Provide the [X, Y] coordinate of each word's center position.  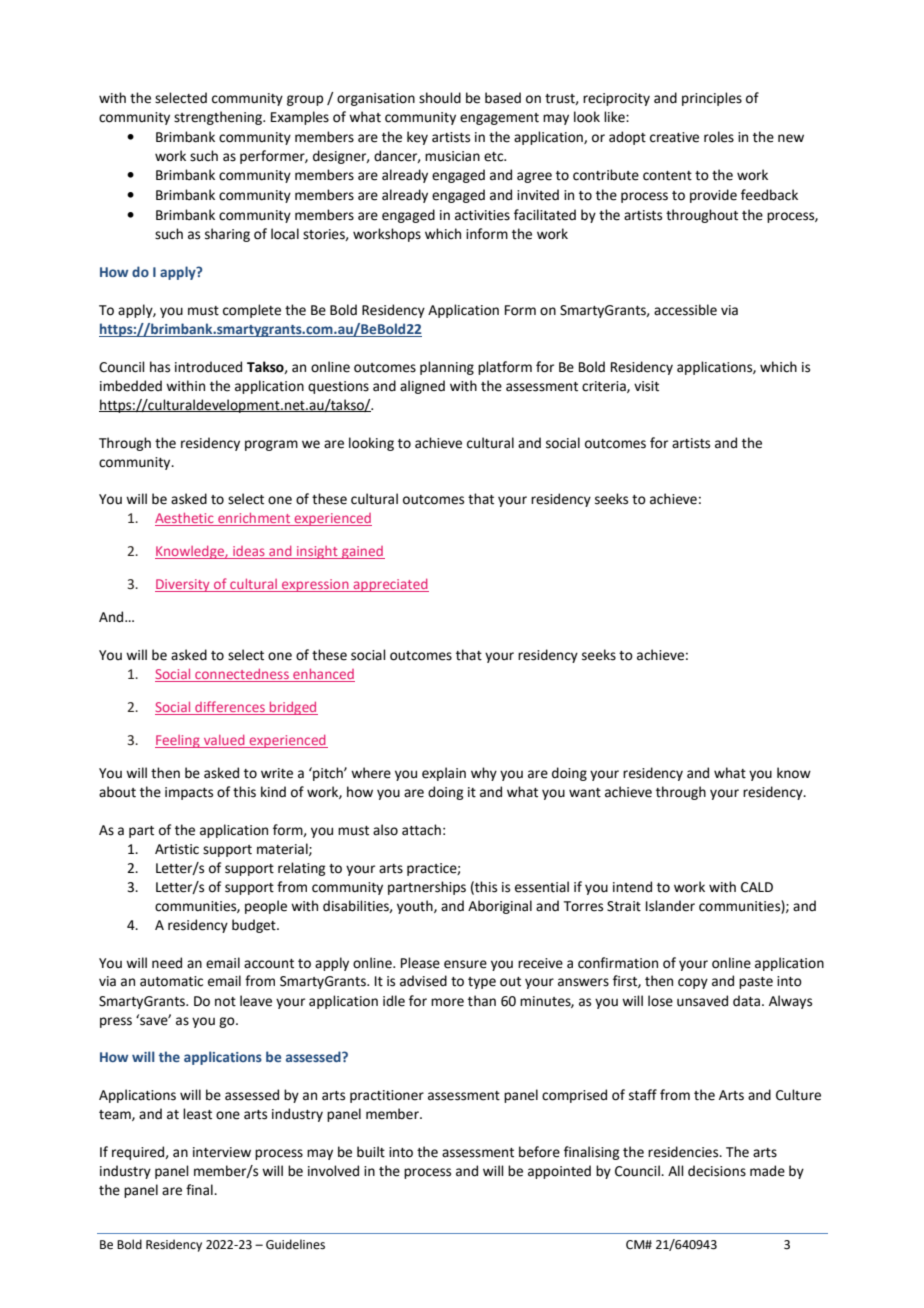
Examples [300, 118]
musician [452, 156]
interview [222, 1152]
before [539, 1152]
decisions [717, 1171]
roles [719, 137]
